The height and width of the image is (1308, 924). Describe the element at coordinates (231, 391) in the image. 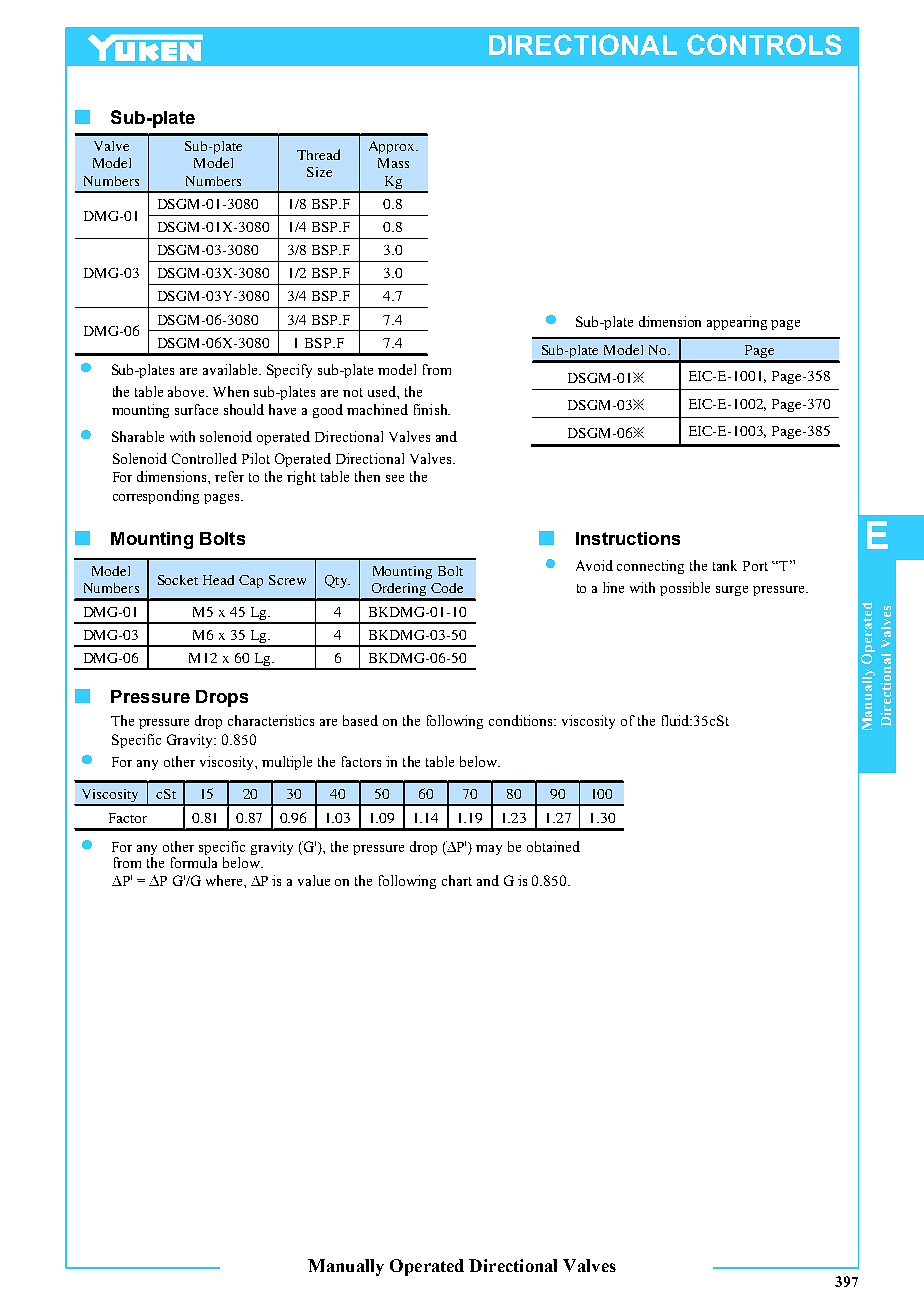

I see `When` at that location.
